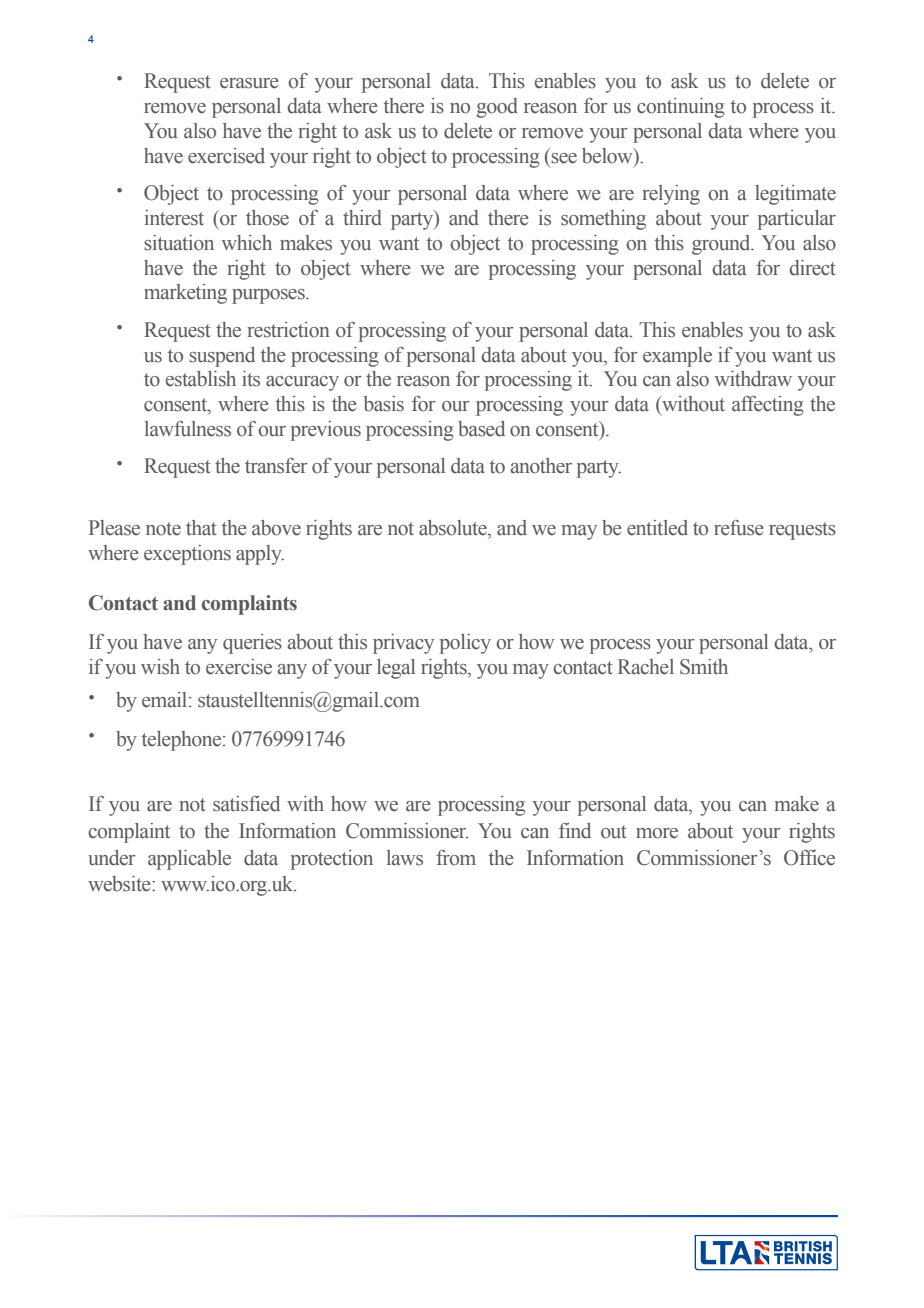 This screenshot has width=924, height=1308. What do you see at coordinates (249, 83) in the screenshot?
I see `erasure` at bounding box center [249, 83].
